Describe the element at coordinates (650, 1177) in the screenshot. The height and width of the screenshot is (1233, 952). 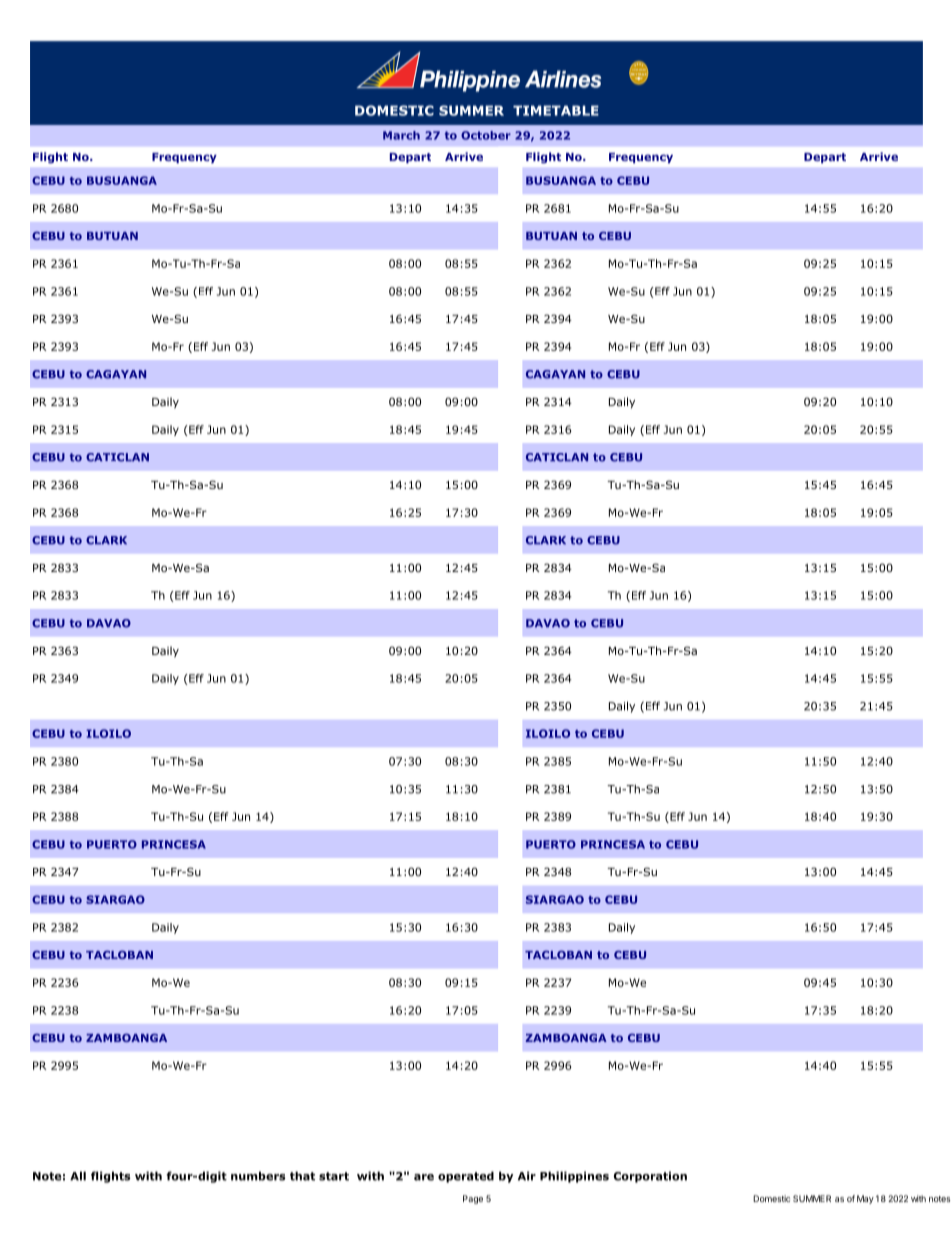
I see `Corporation` at that location.
